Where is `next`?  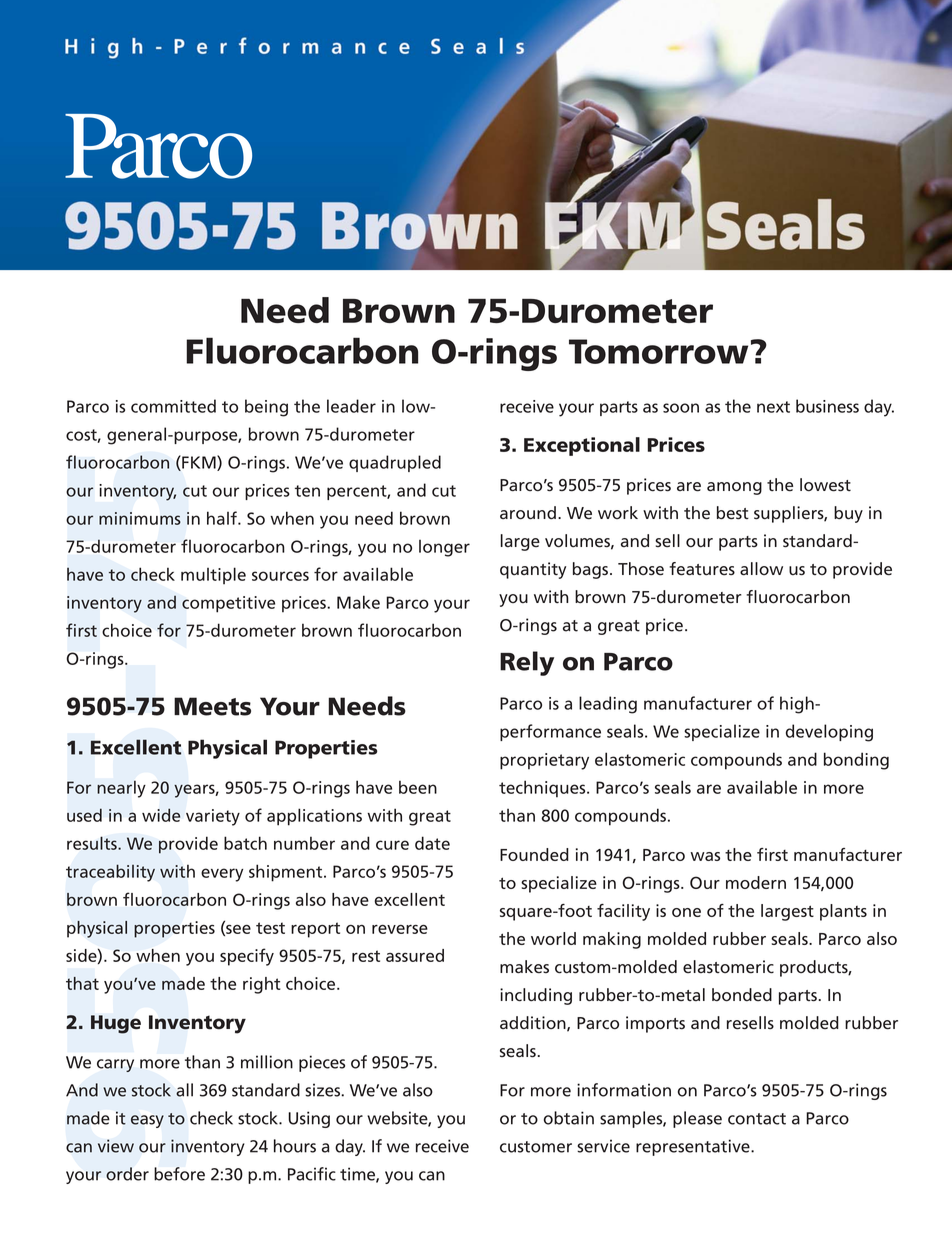
next is located at coordinates (773, 407).
